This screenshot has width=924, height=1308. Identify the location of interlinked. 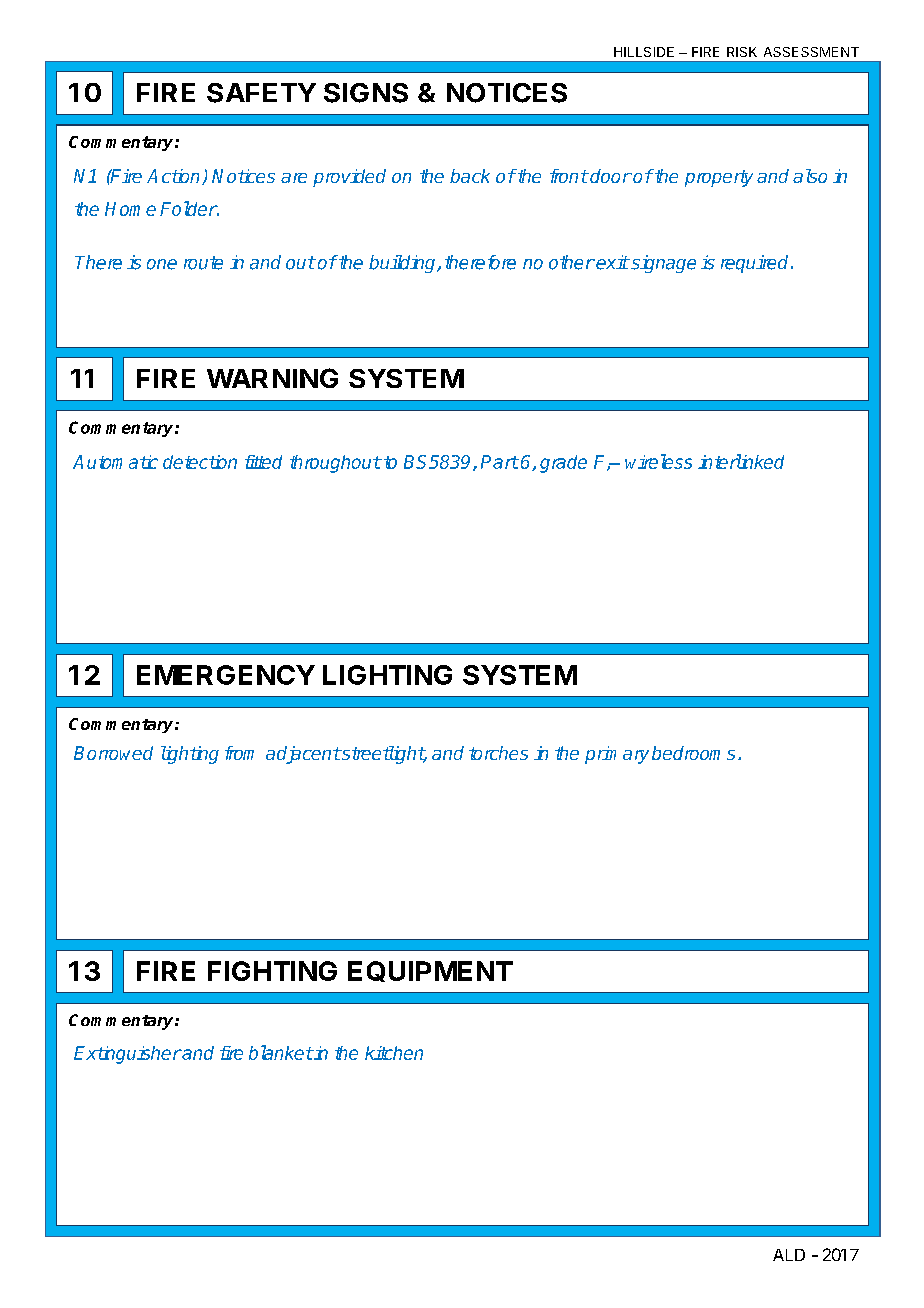
(741, 461).
